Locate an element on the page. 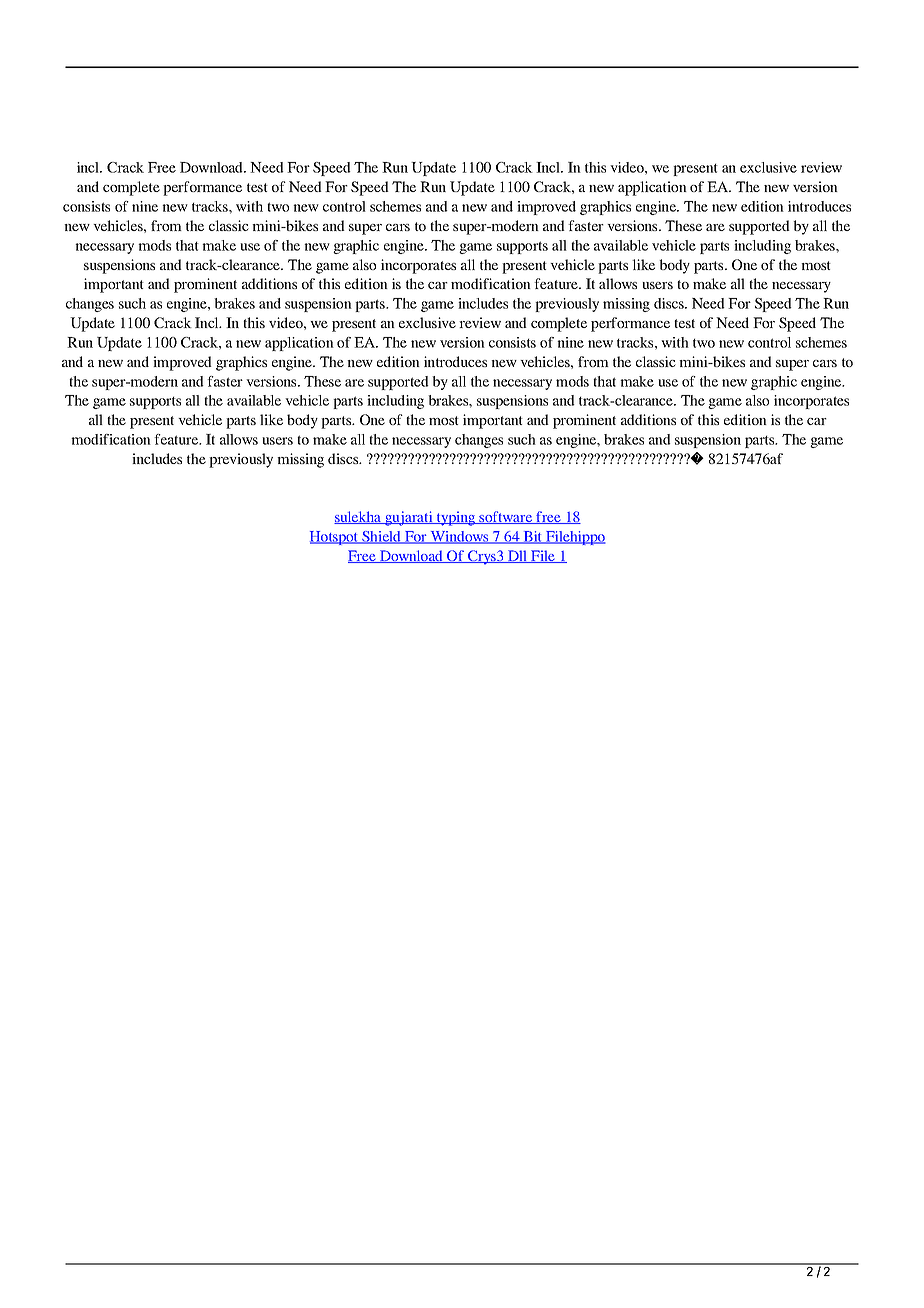  Bit is located at coordinates (533, 537).
